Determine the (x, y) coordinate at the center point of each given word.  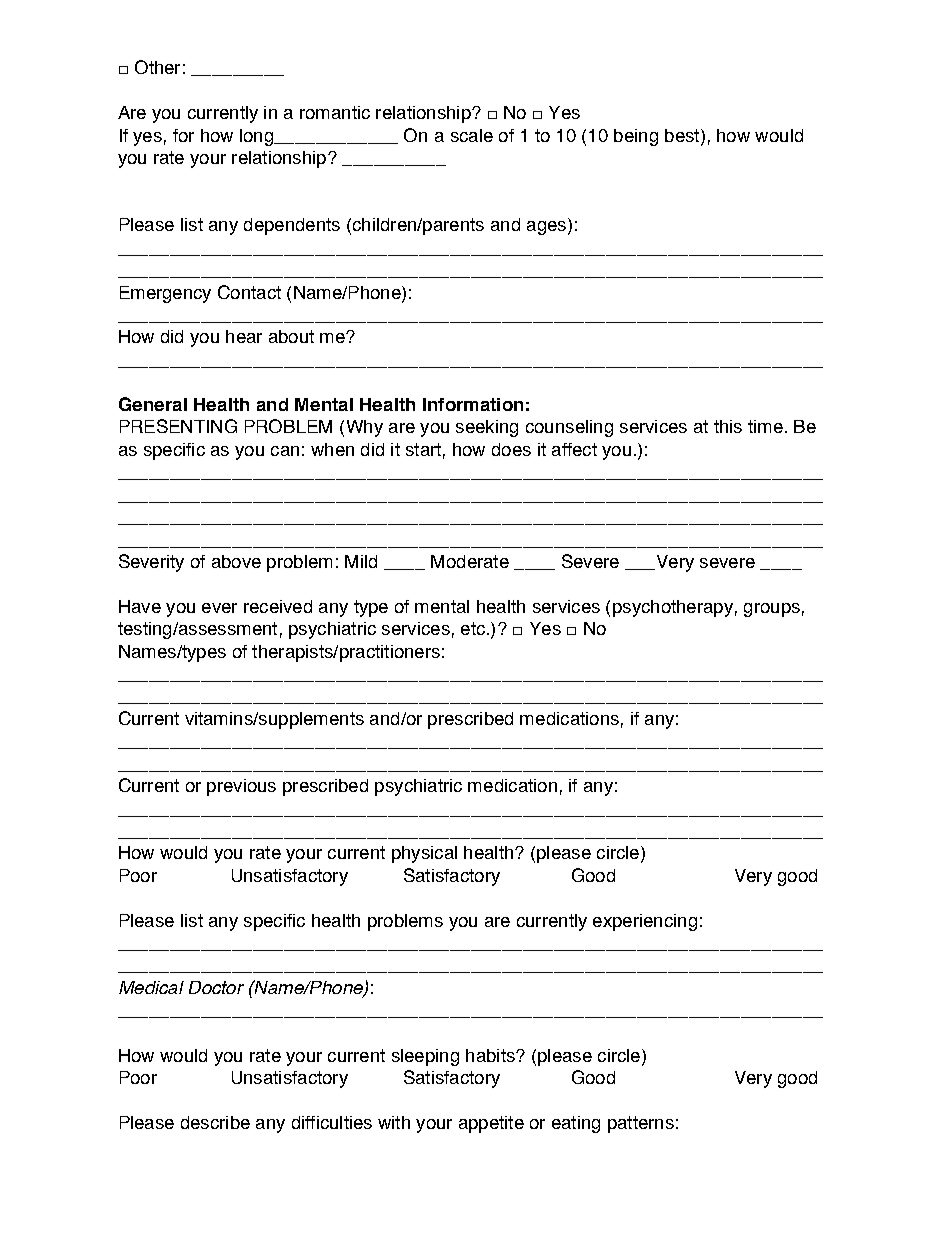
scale (472, 135)
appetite (491, 1124)
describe (215, 1122)
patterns (641, 1124)
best (683, 135)
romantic (335, 112)
